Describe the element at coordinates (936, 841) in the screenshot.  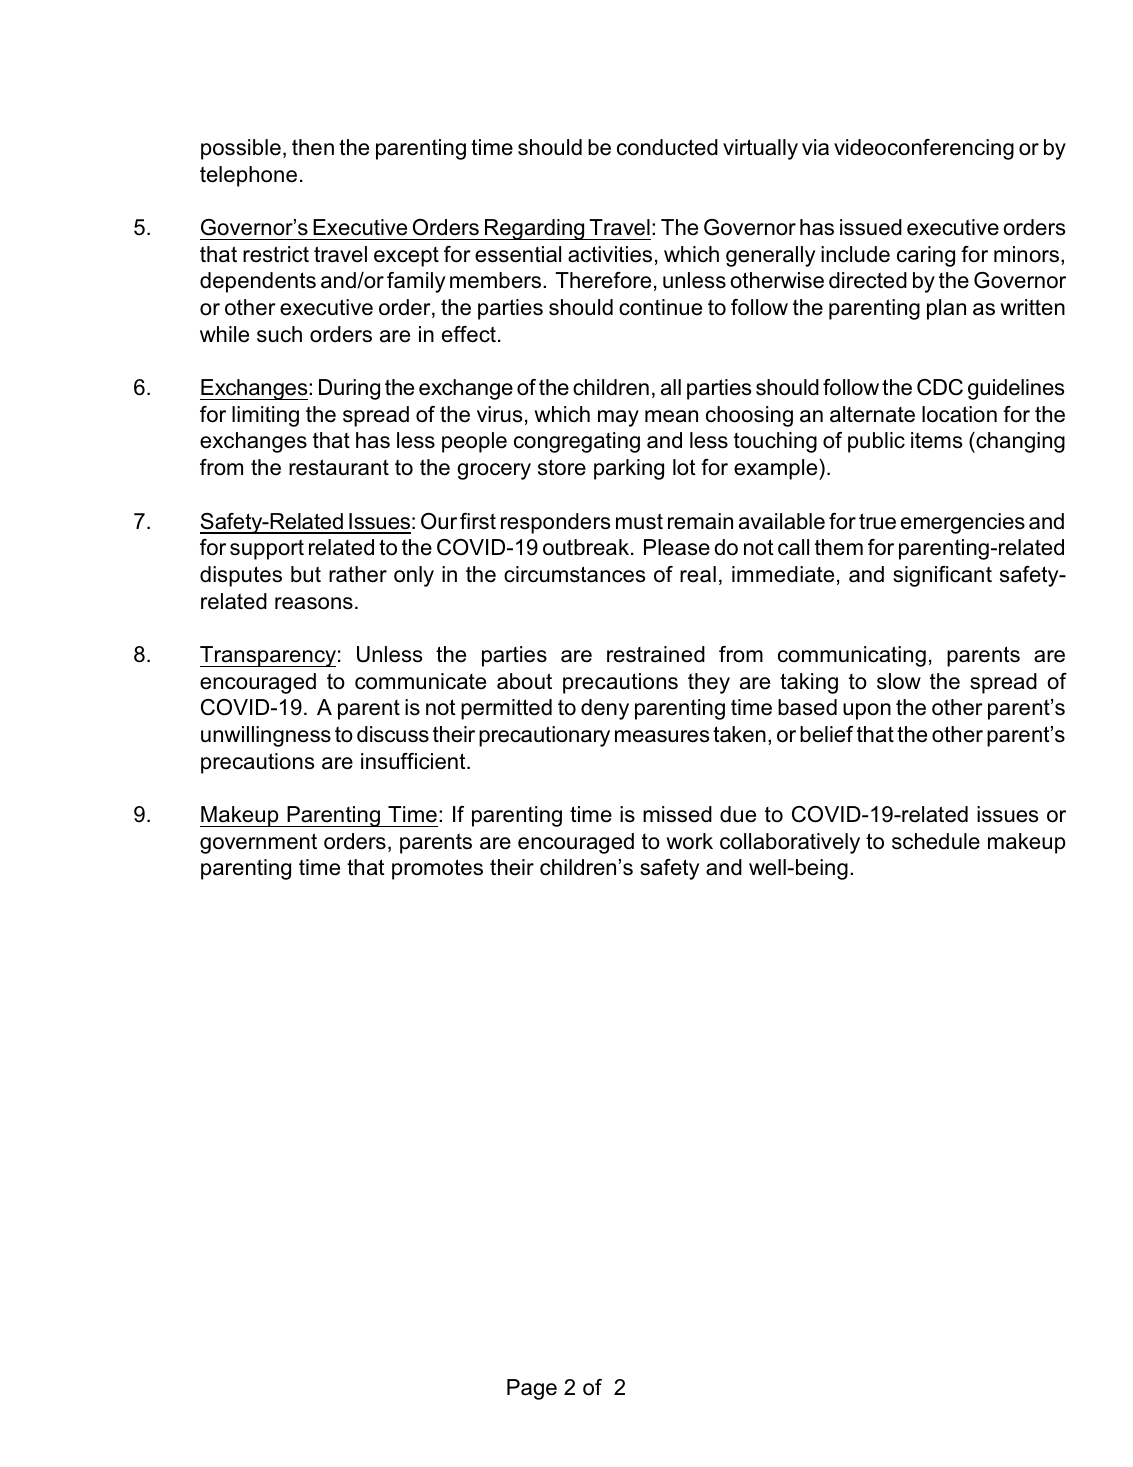
I see `schedule` at that location.
